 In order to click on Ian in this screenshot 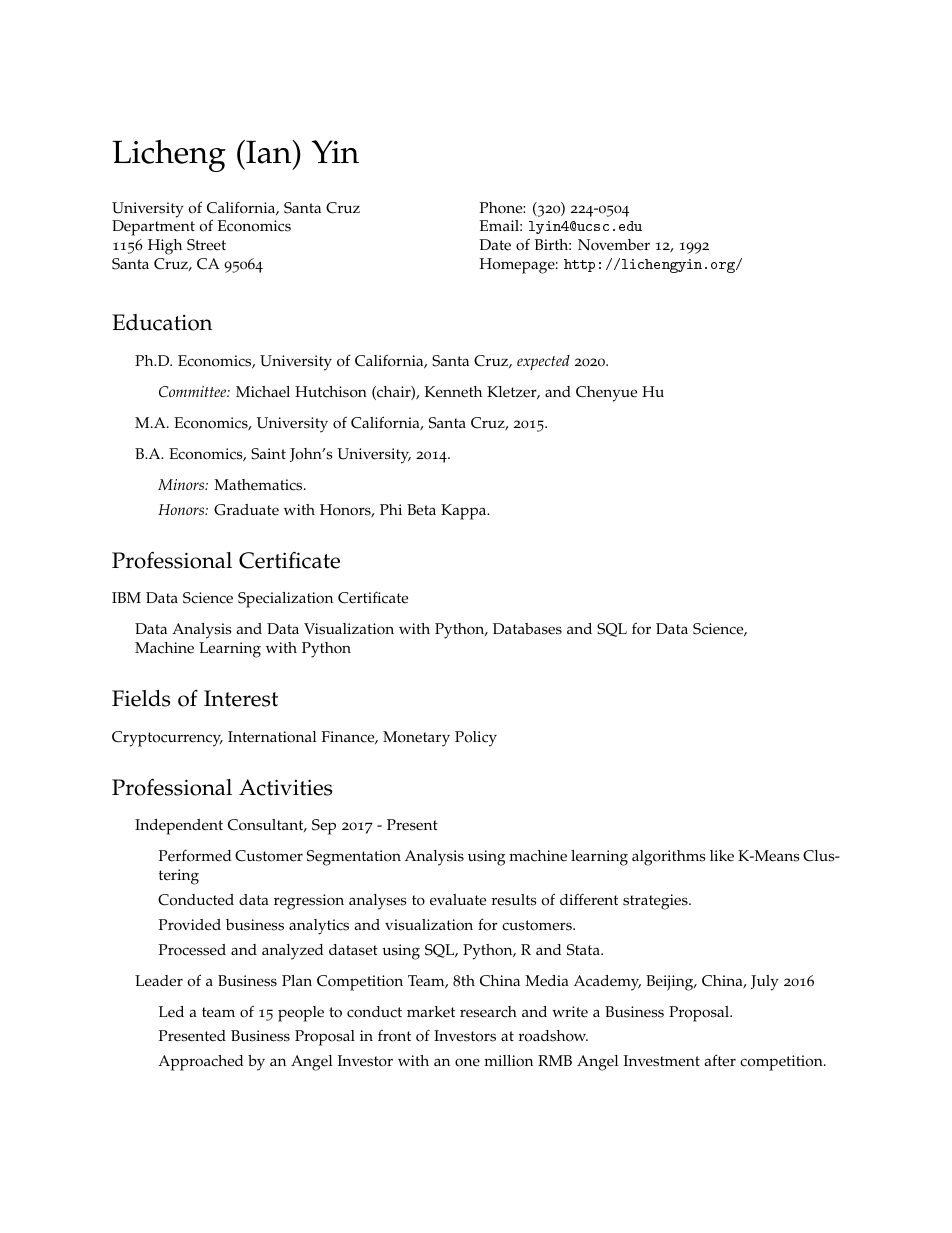, I will do `click(269, 152)`.
